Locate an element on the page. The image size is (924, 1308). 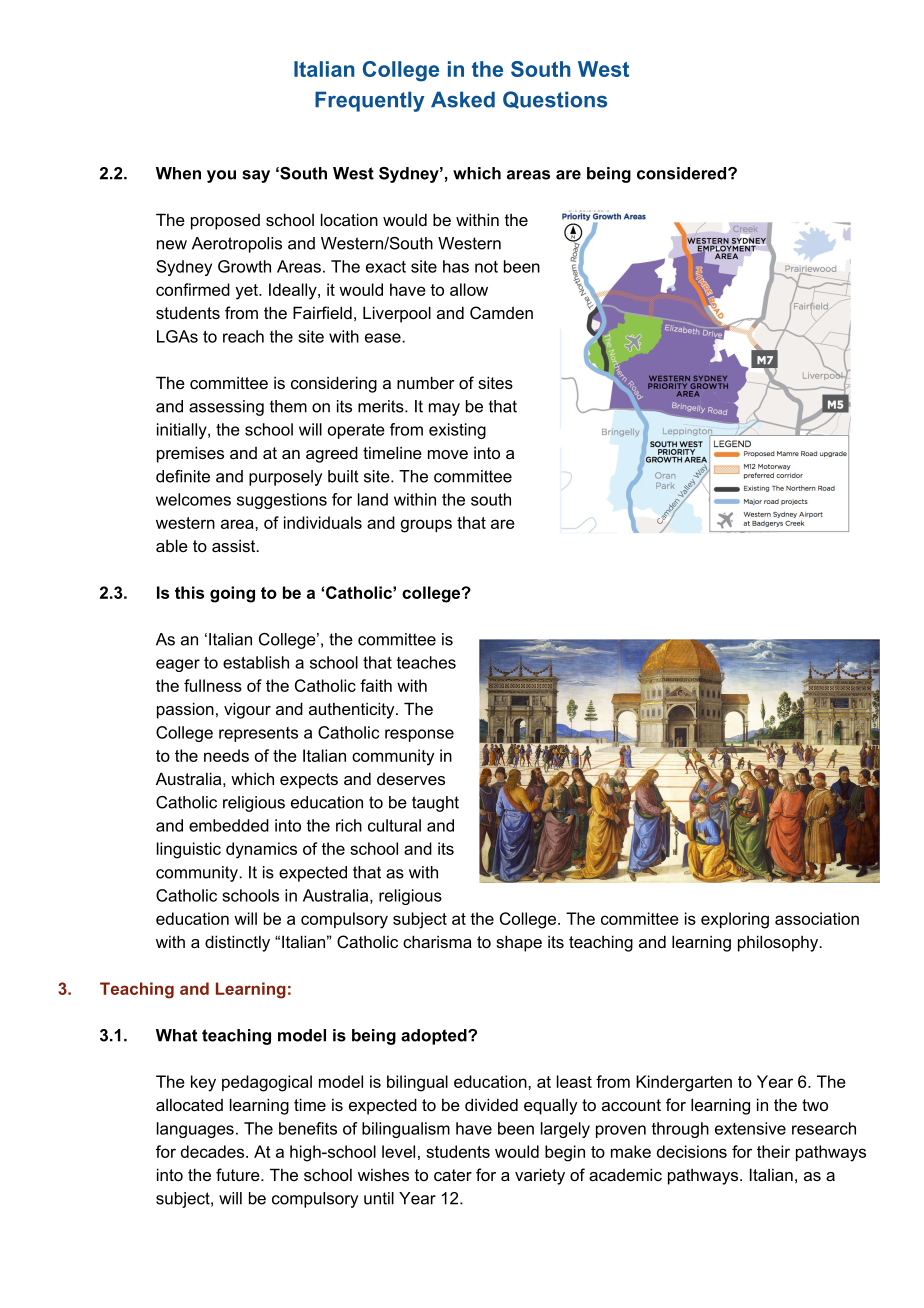
variety is located at coordinates (540, 1176).
